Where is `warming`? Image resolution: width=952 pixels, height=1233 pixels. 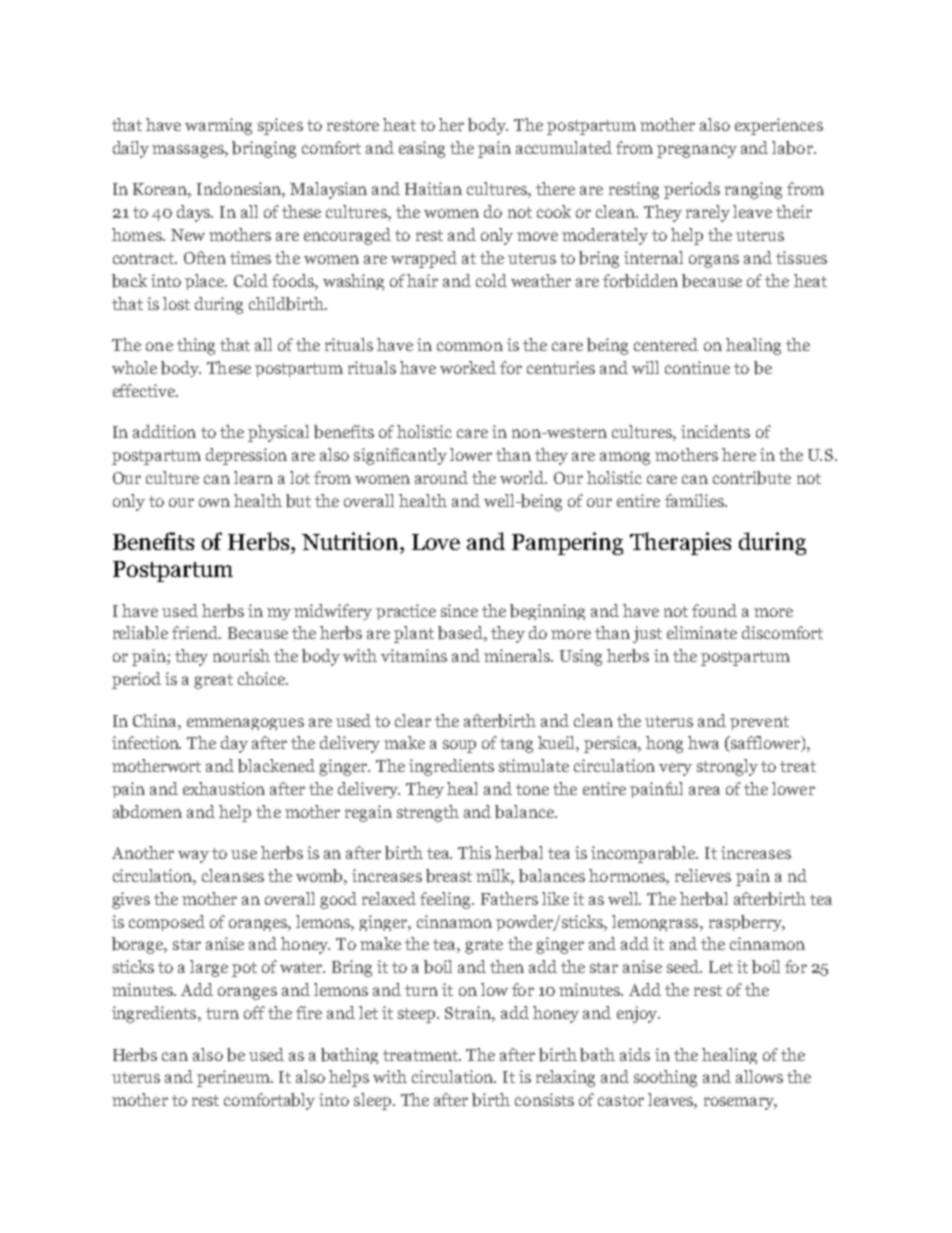
warming is located at coordinates (218, 126).
